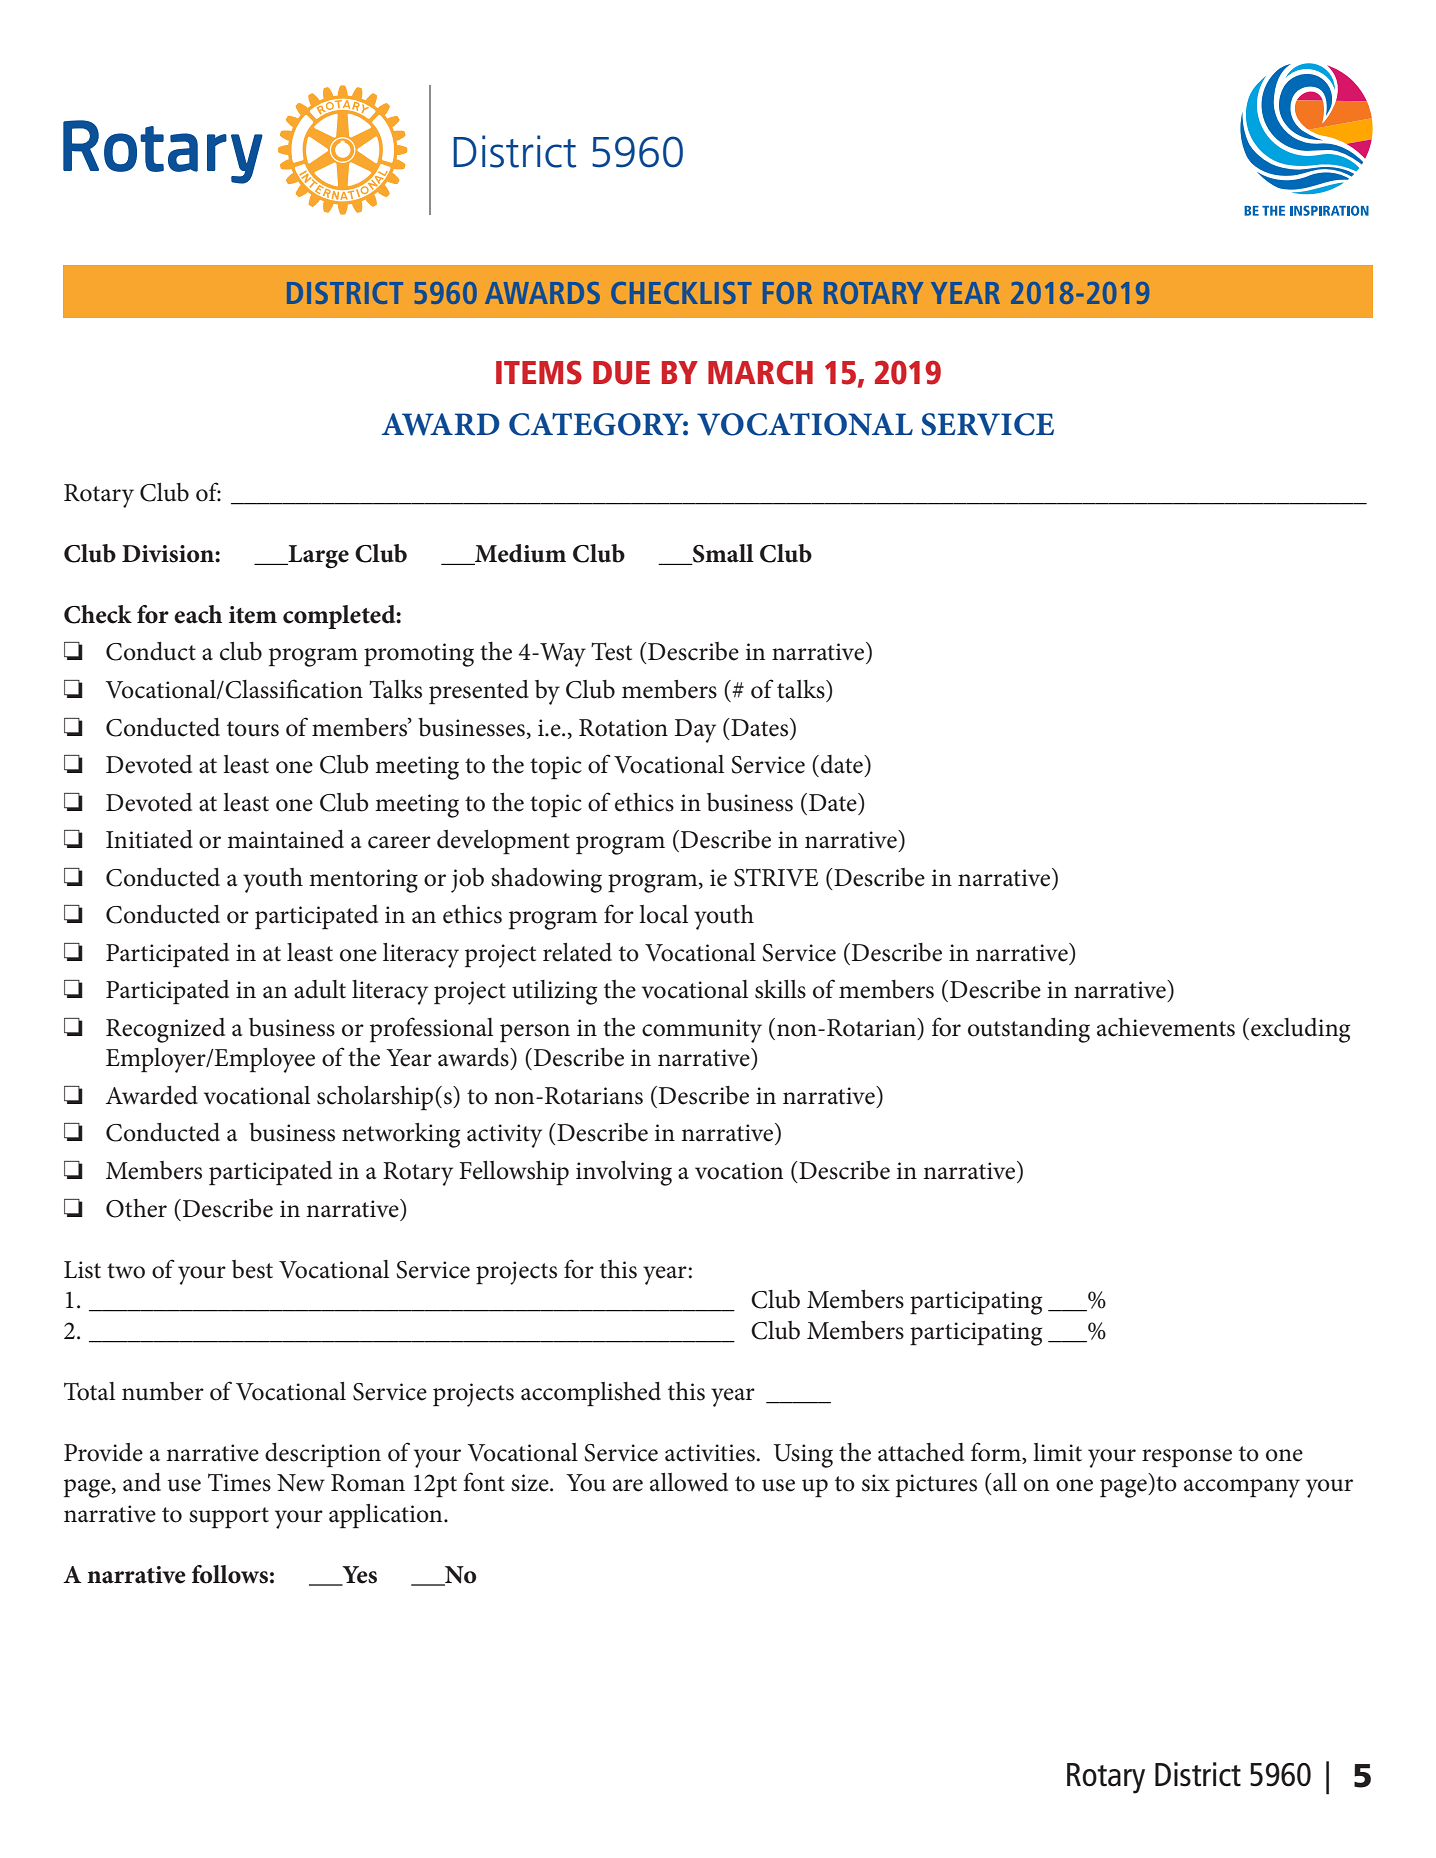 This document has height=1858, width=1436. What do you see at coordinates (722, 554) in the document?
I see `Small` at bounding box center [722, 554].
